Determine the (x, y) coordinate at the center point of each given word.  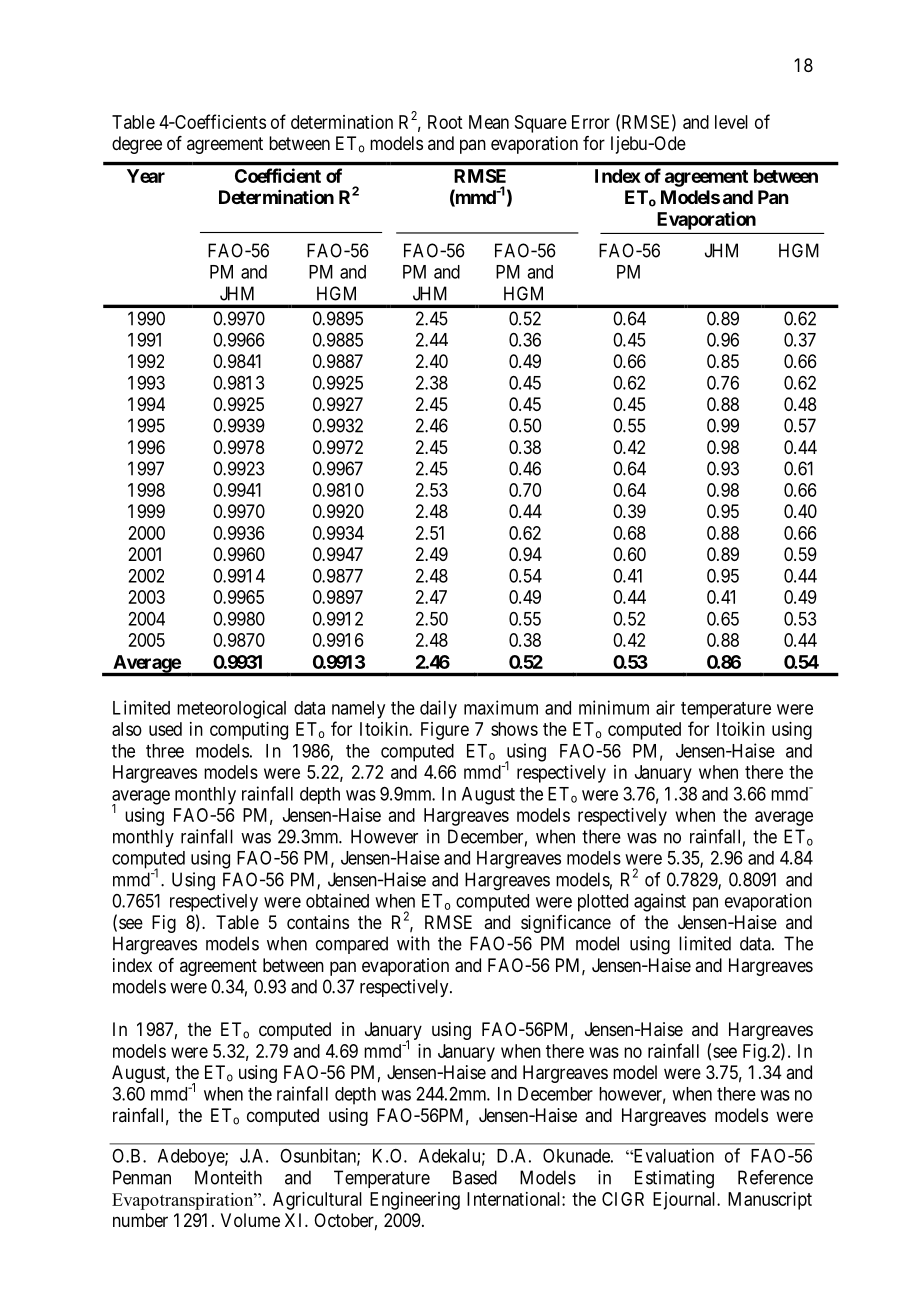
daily (438, 709)
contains (318, 922)
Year (146, 176)
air (665, 707)
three (165, 751)
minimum (614, 707)
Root (445, 122)
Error (591, 122)
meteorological (231, 709)
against (660, 902)
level (731, 122)
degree (137, 145)
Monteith (228, 1177)
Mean (489, 122)
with (413, 943)
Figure (445, 731)
